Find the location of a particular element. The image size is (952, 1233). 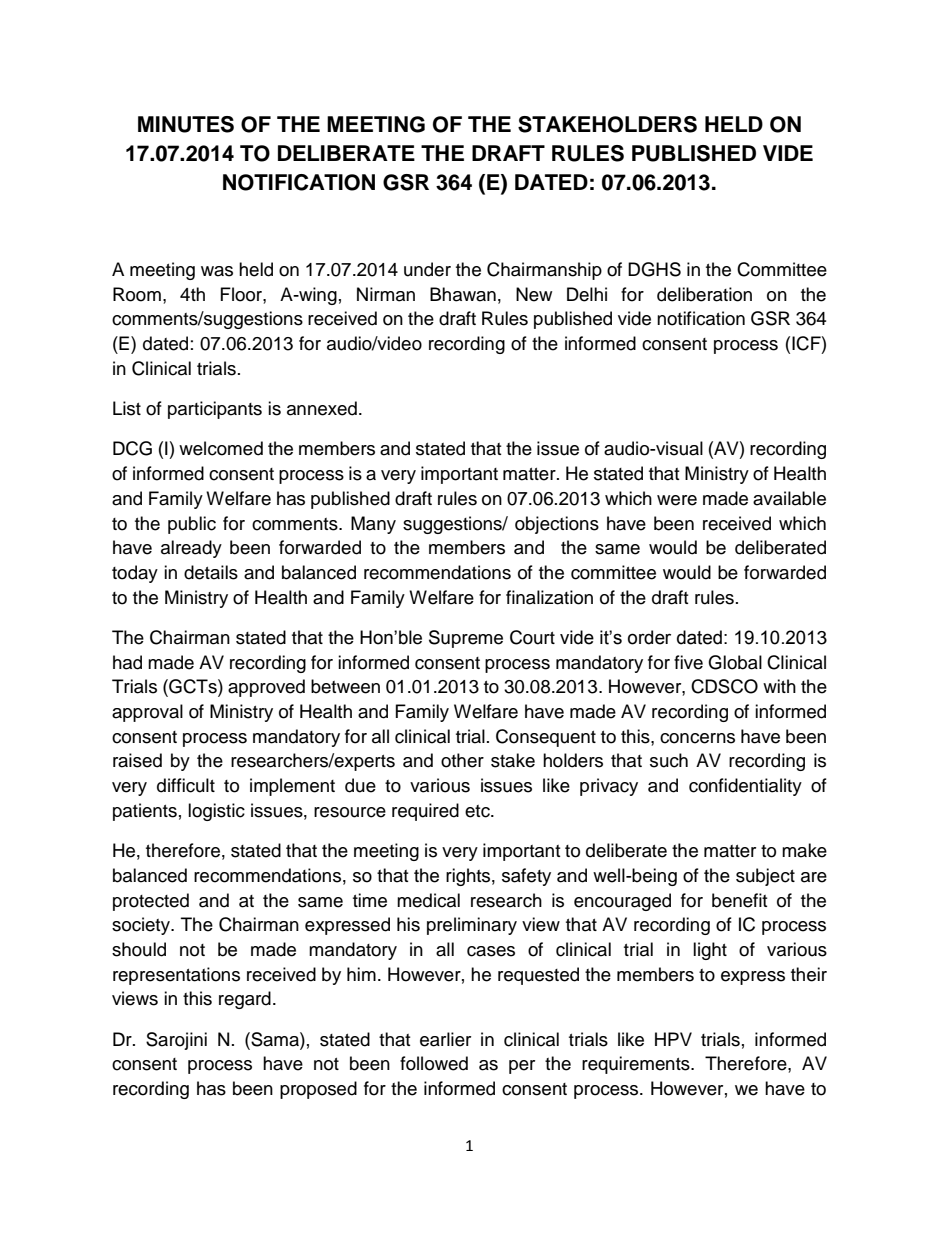

objections is located at coordinates (557, 525).
